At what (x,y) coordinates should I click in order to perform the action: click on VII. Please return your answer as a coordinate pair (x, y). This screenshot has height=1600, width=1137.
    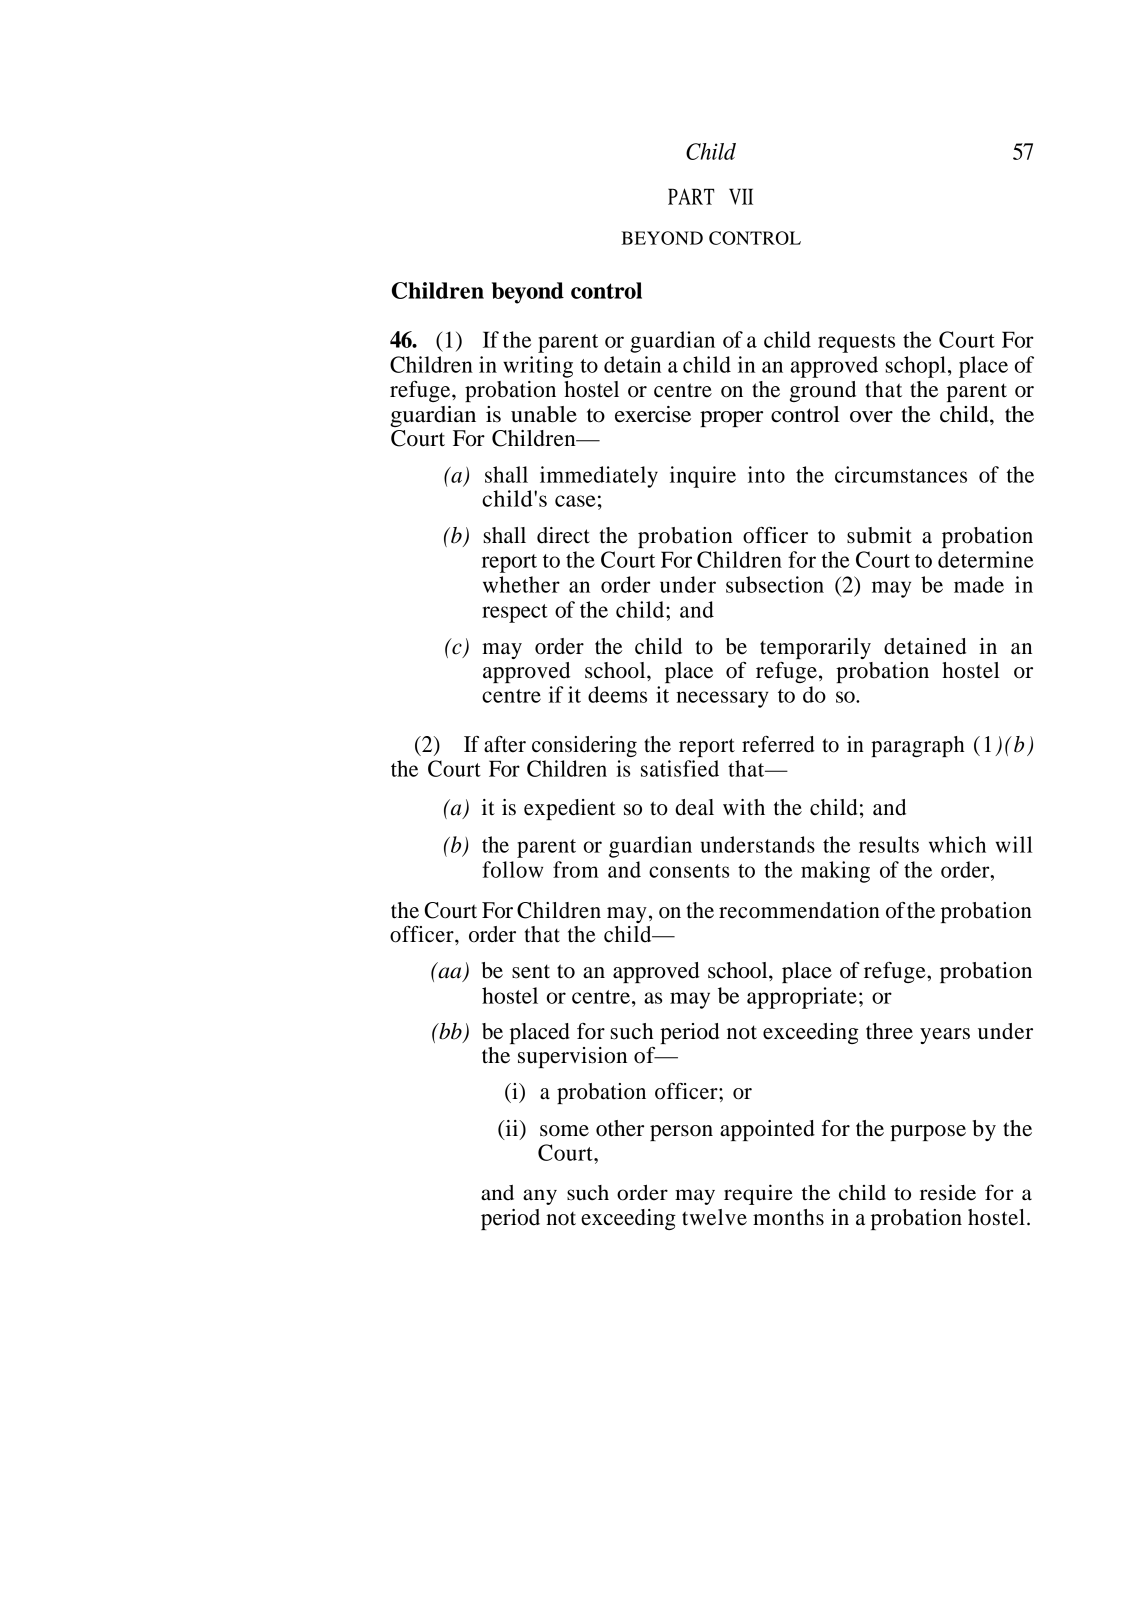
    Looking at the image, I should click on (741, 196).
